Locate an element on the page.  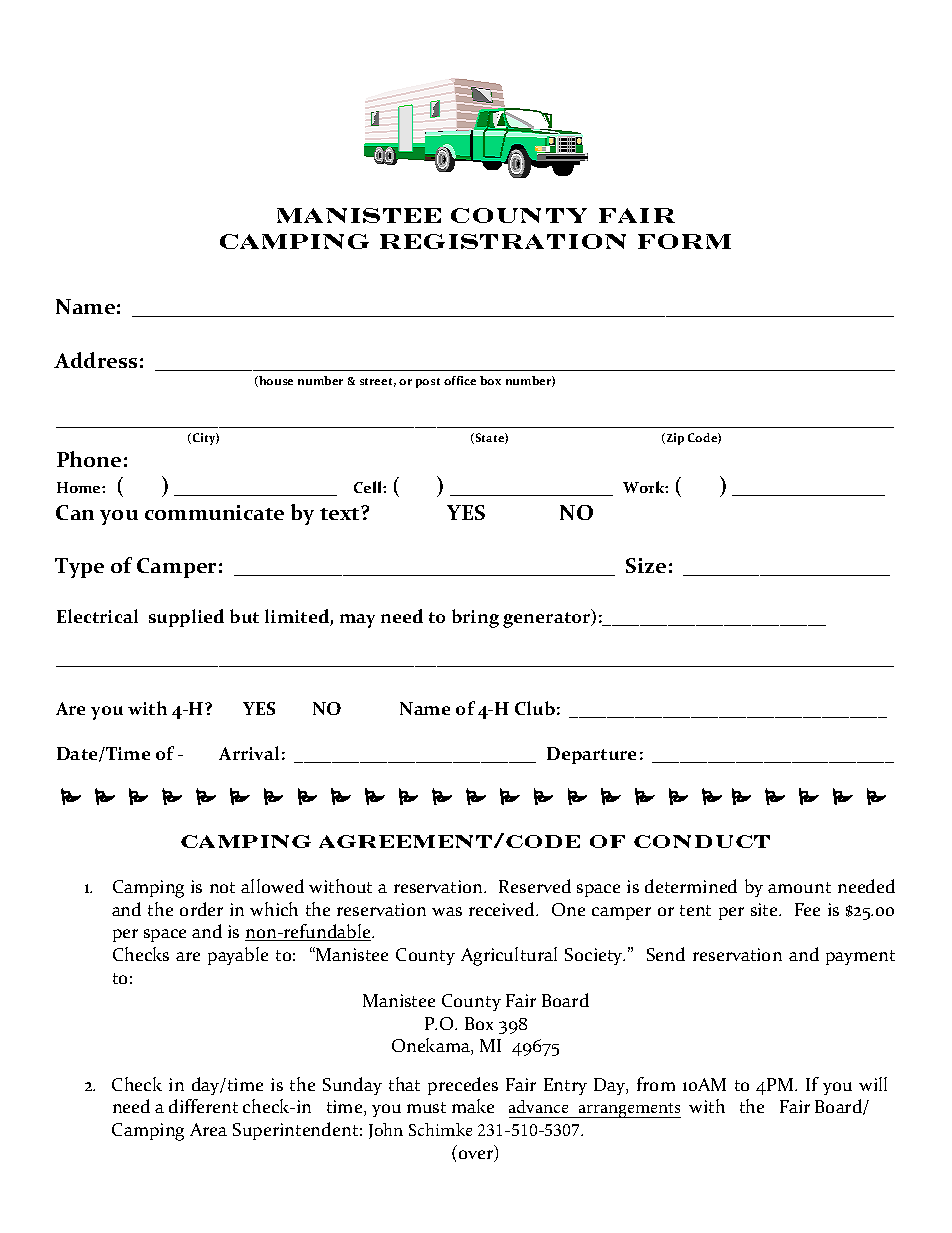
not is located at coordinates (222, 887).
